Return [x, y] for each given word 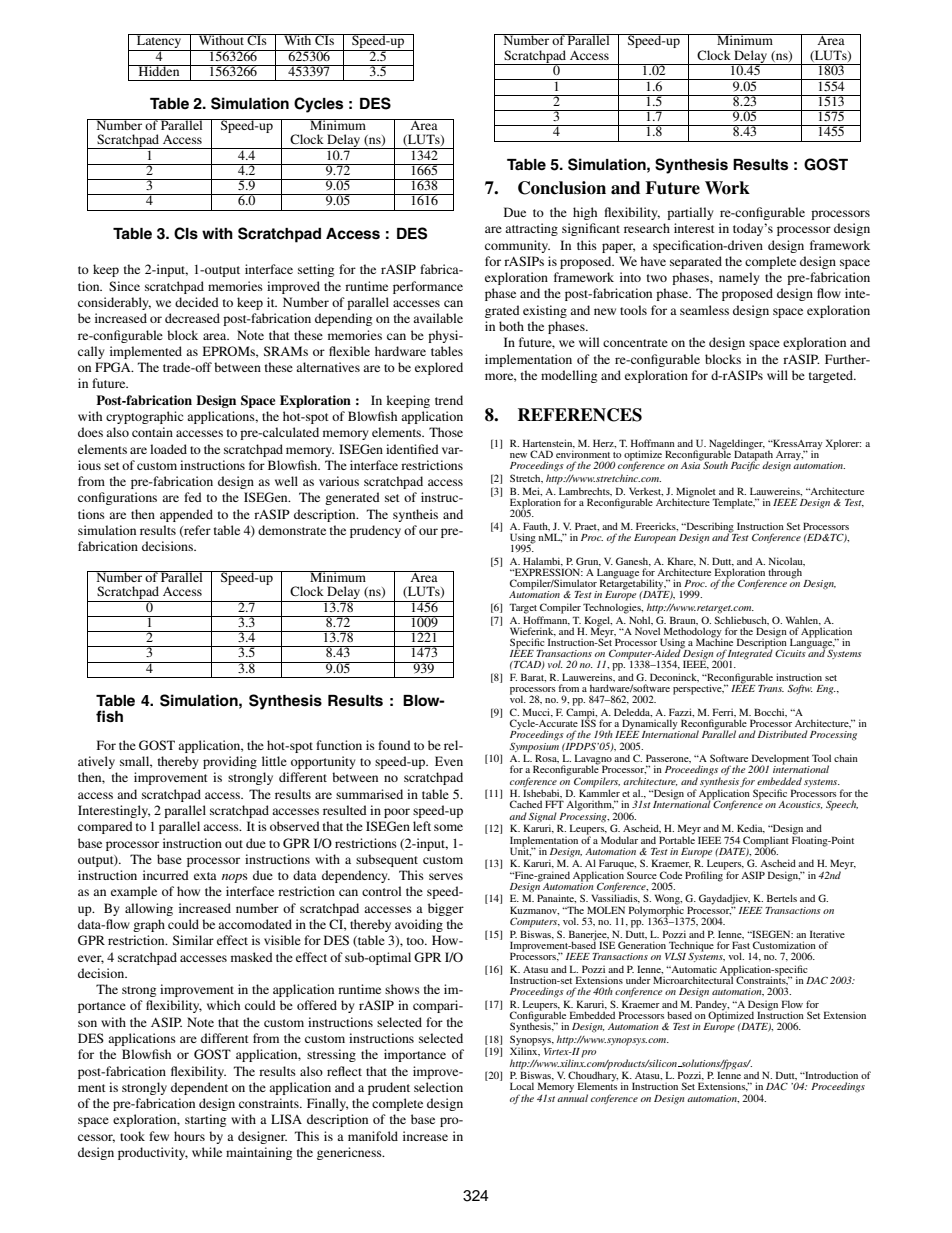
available [438, 318]
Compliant [766, 842]
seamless [704, 310]
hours [189, 1136]
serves [446, 876]
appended [186, 515]
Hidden [159, 70]
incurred [166, 875]
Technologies [613, 608]
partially [690, 213]
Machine [714, 641]
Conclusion [562, 188]
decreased [192, 318]
